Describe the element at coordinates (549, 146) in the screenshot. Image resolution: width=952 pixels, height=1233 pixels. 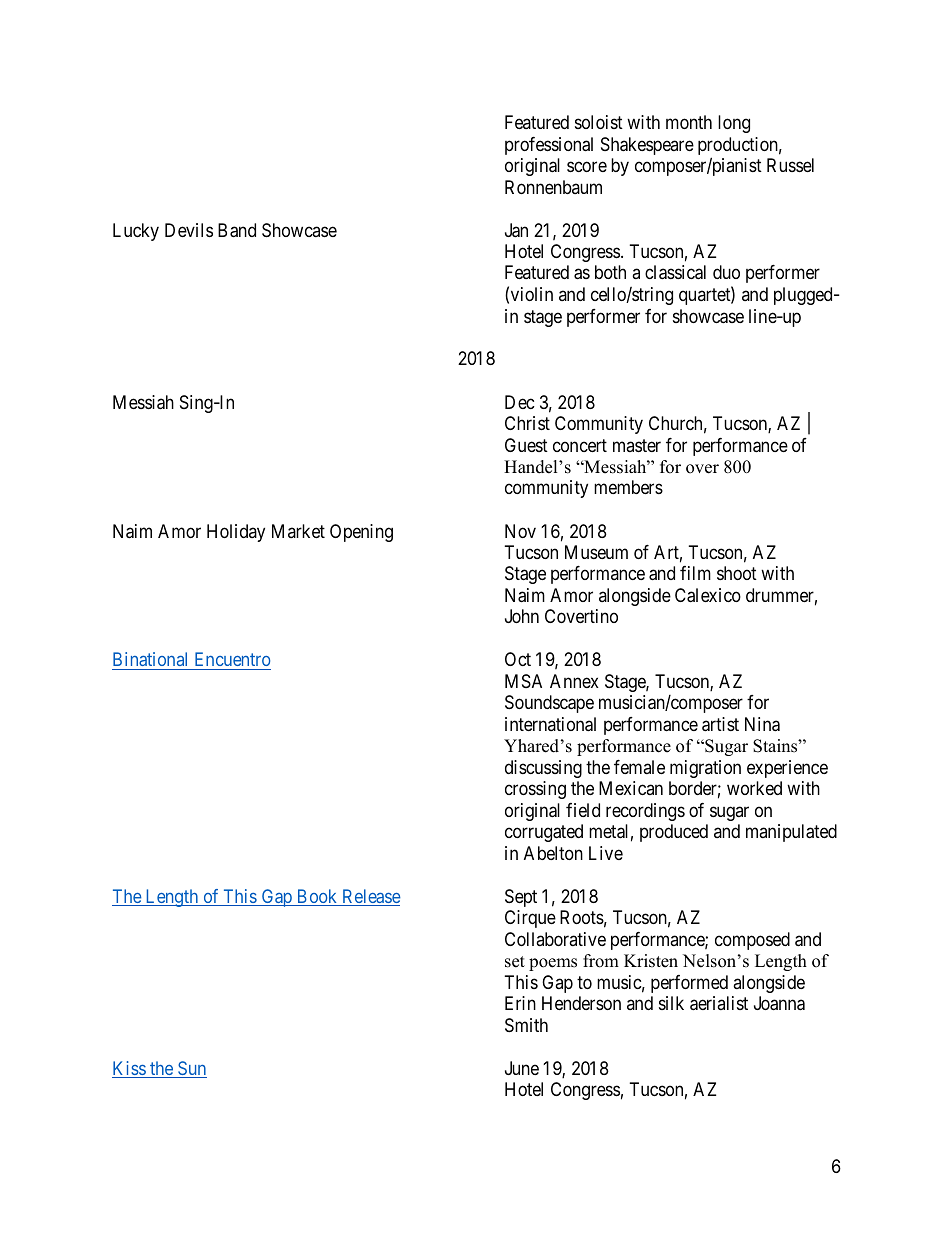
I see `professional` at that location.
